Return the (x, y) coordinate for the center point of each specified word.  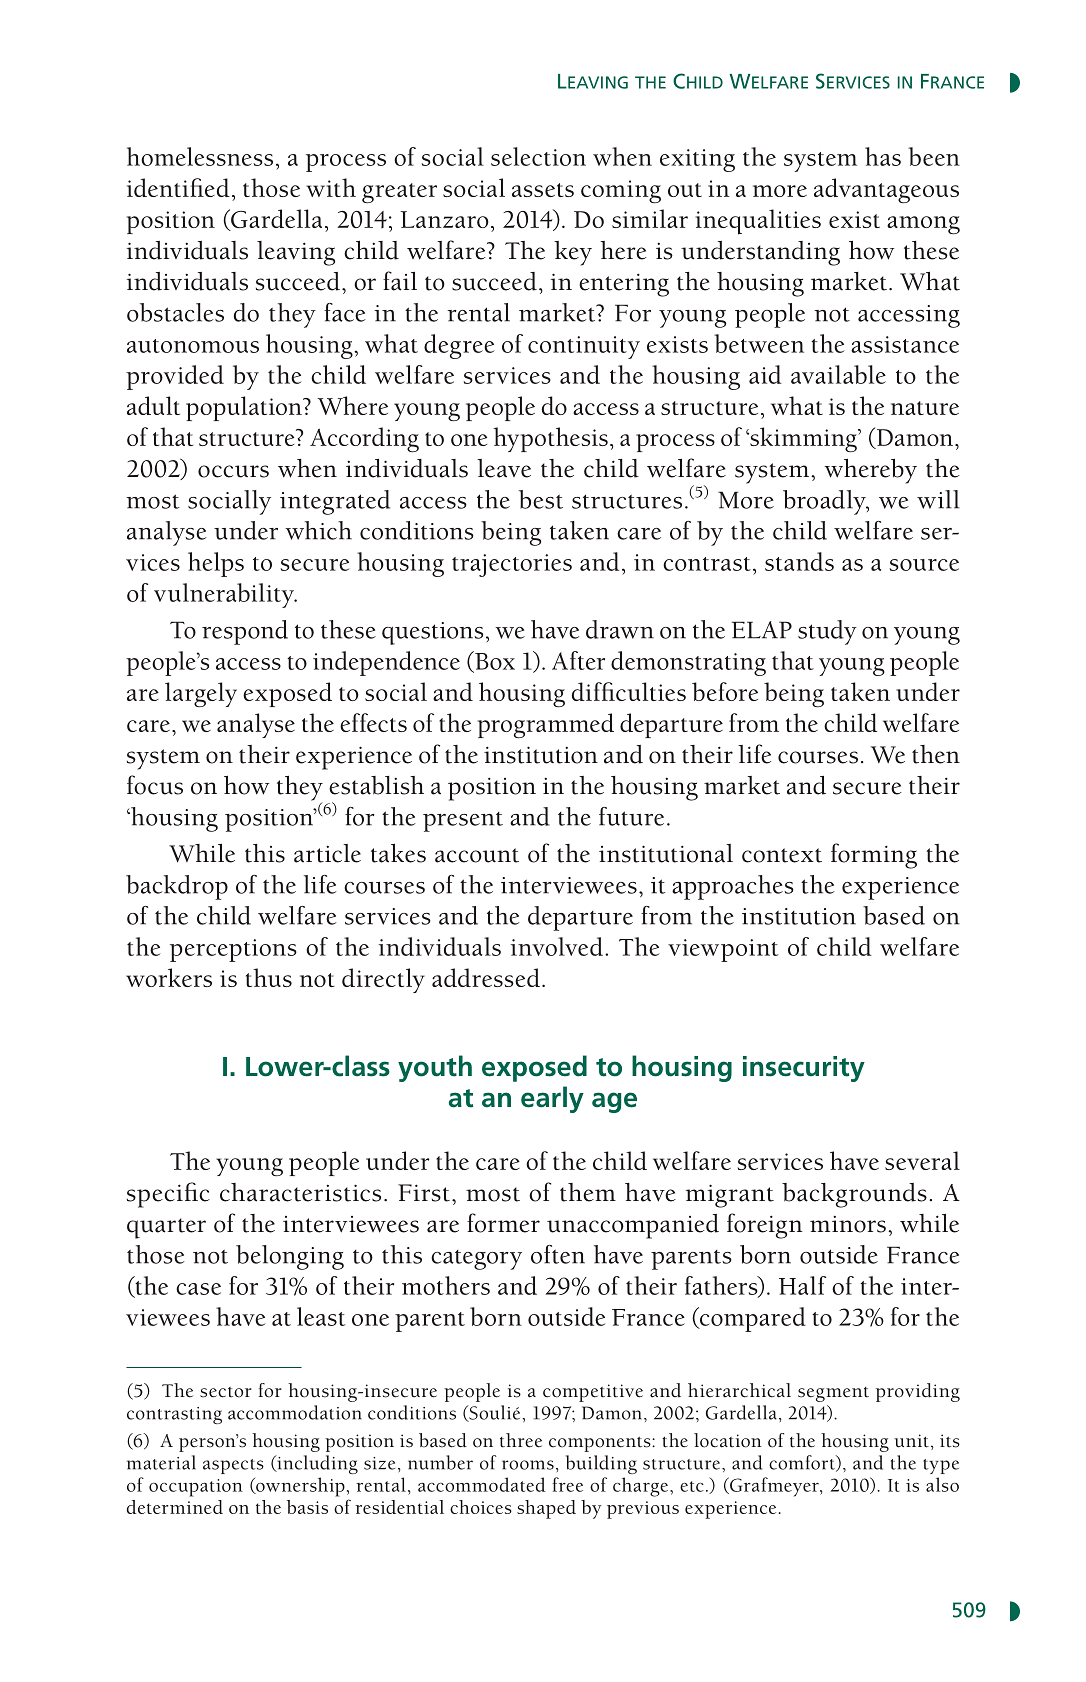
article (327, 853)
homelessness (200, 156)
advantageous (886, 190)
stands (799, 561)
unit (911, 1441)
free (567, 1484)
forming (874, 856)
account (477, 855)
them (588, 1192)
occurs (233, 471)
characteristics (300, 1192)
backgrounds (854, 1195)
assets (543, 190)
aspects (233, 1466)
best (541, 499)
